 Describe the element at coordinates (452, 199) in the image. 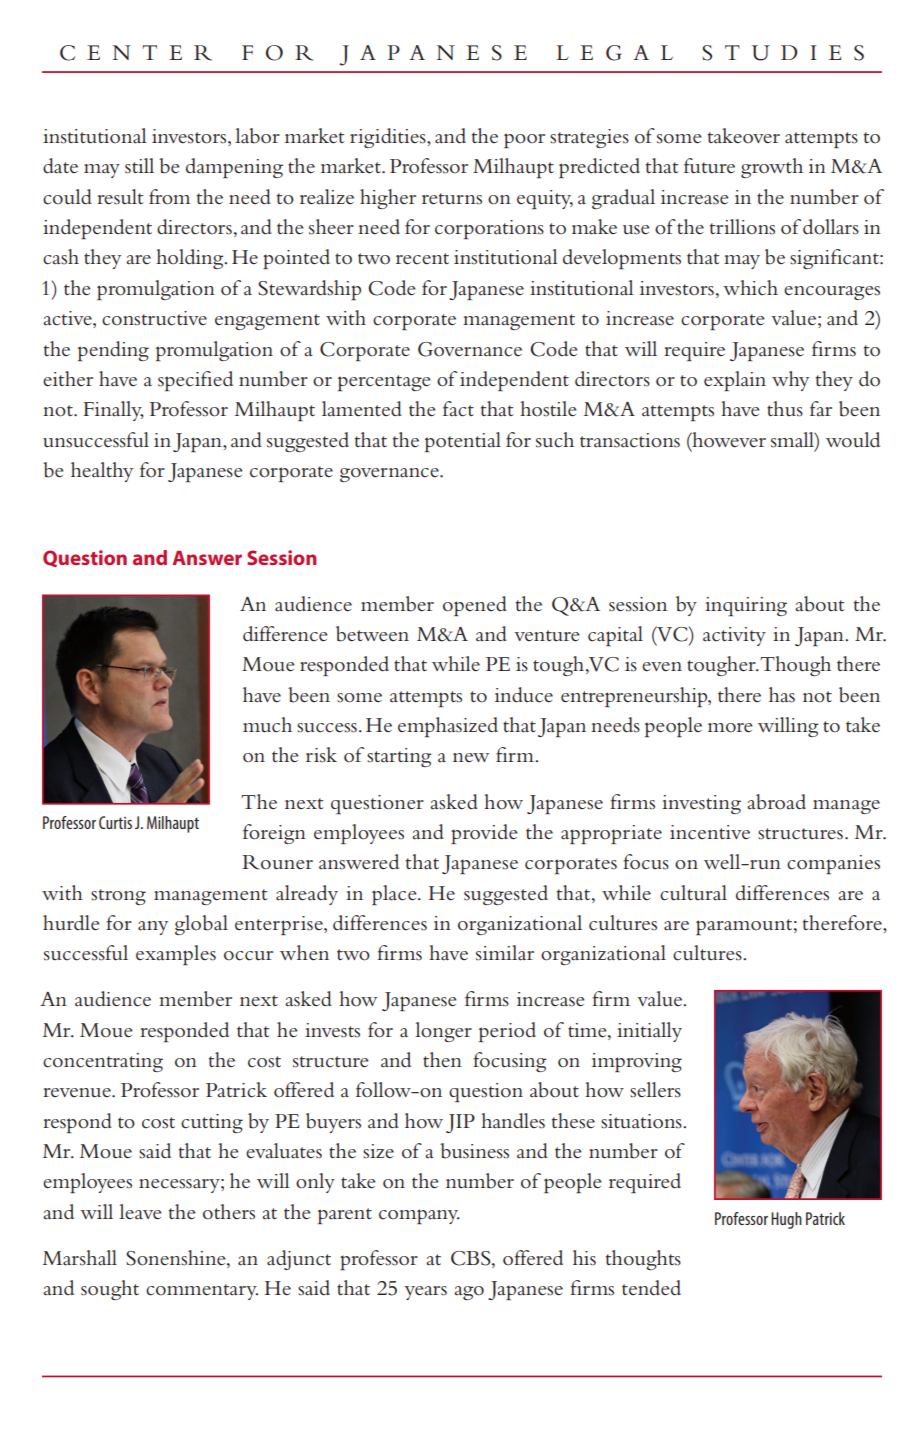

I see `returns` at that location.
